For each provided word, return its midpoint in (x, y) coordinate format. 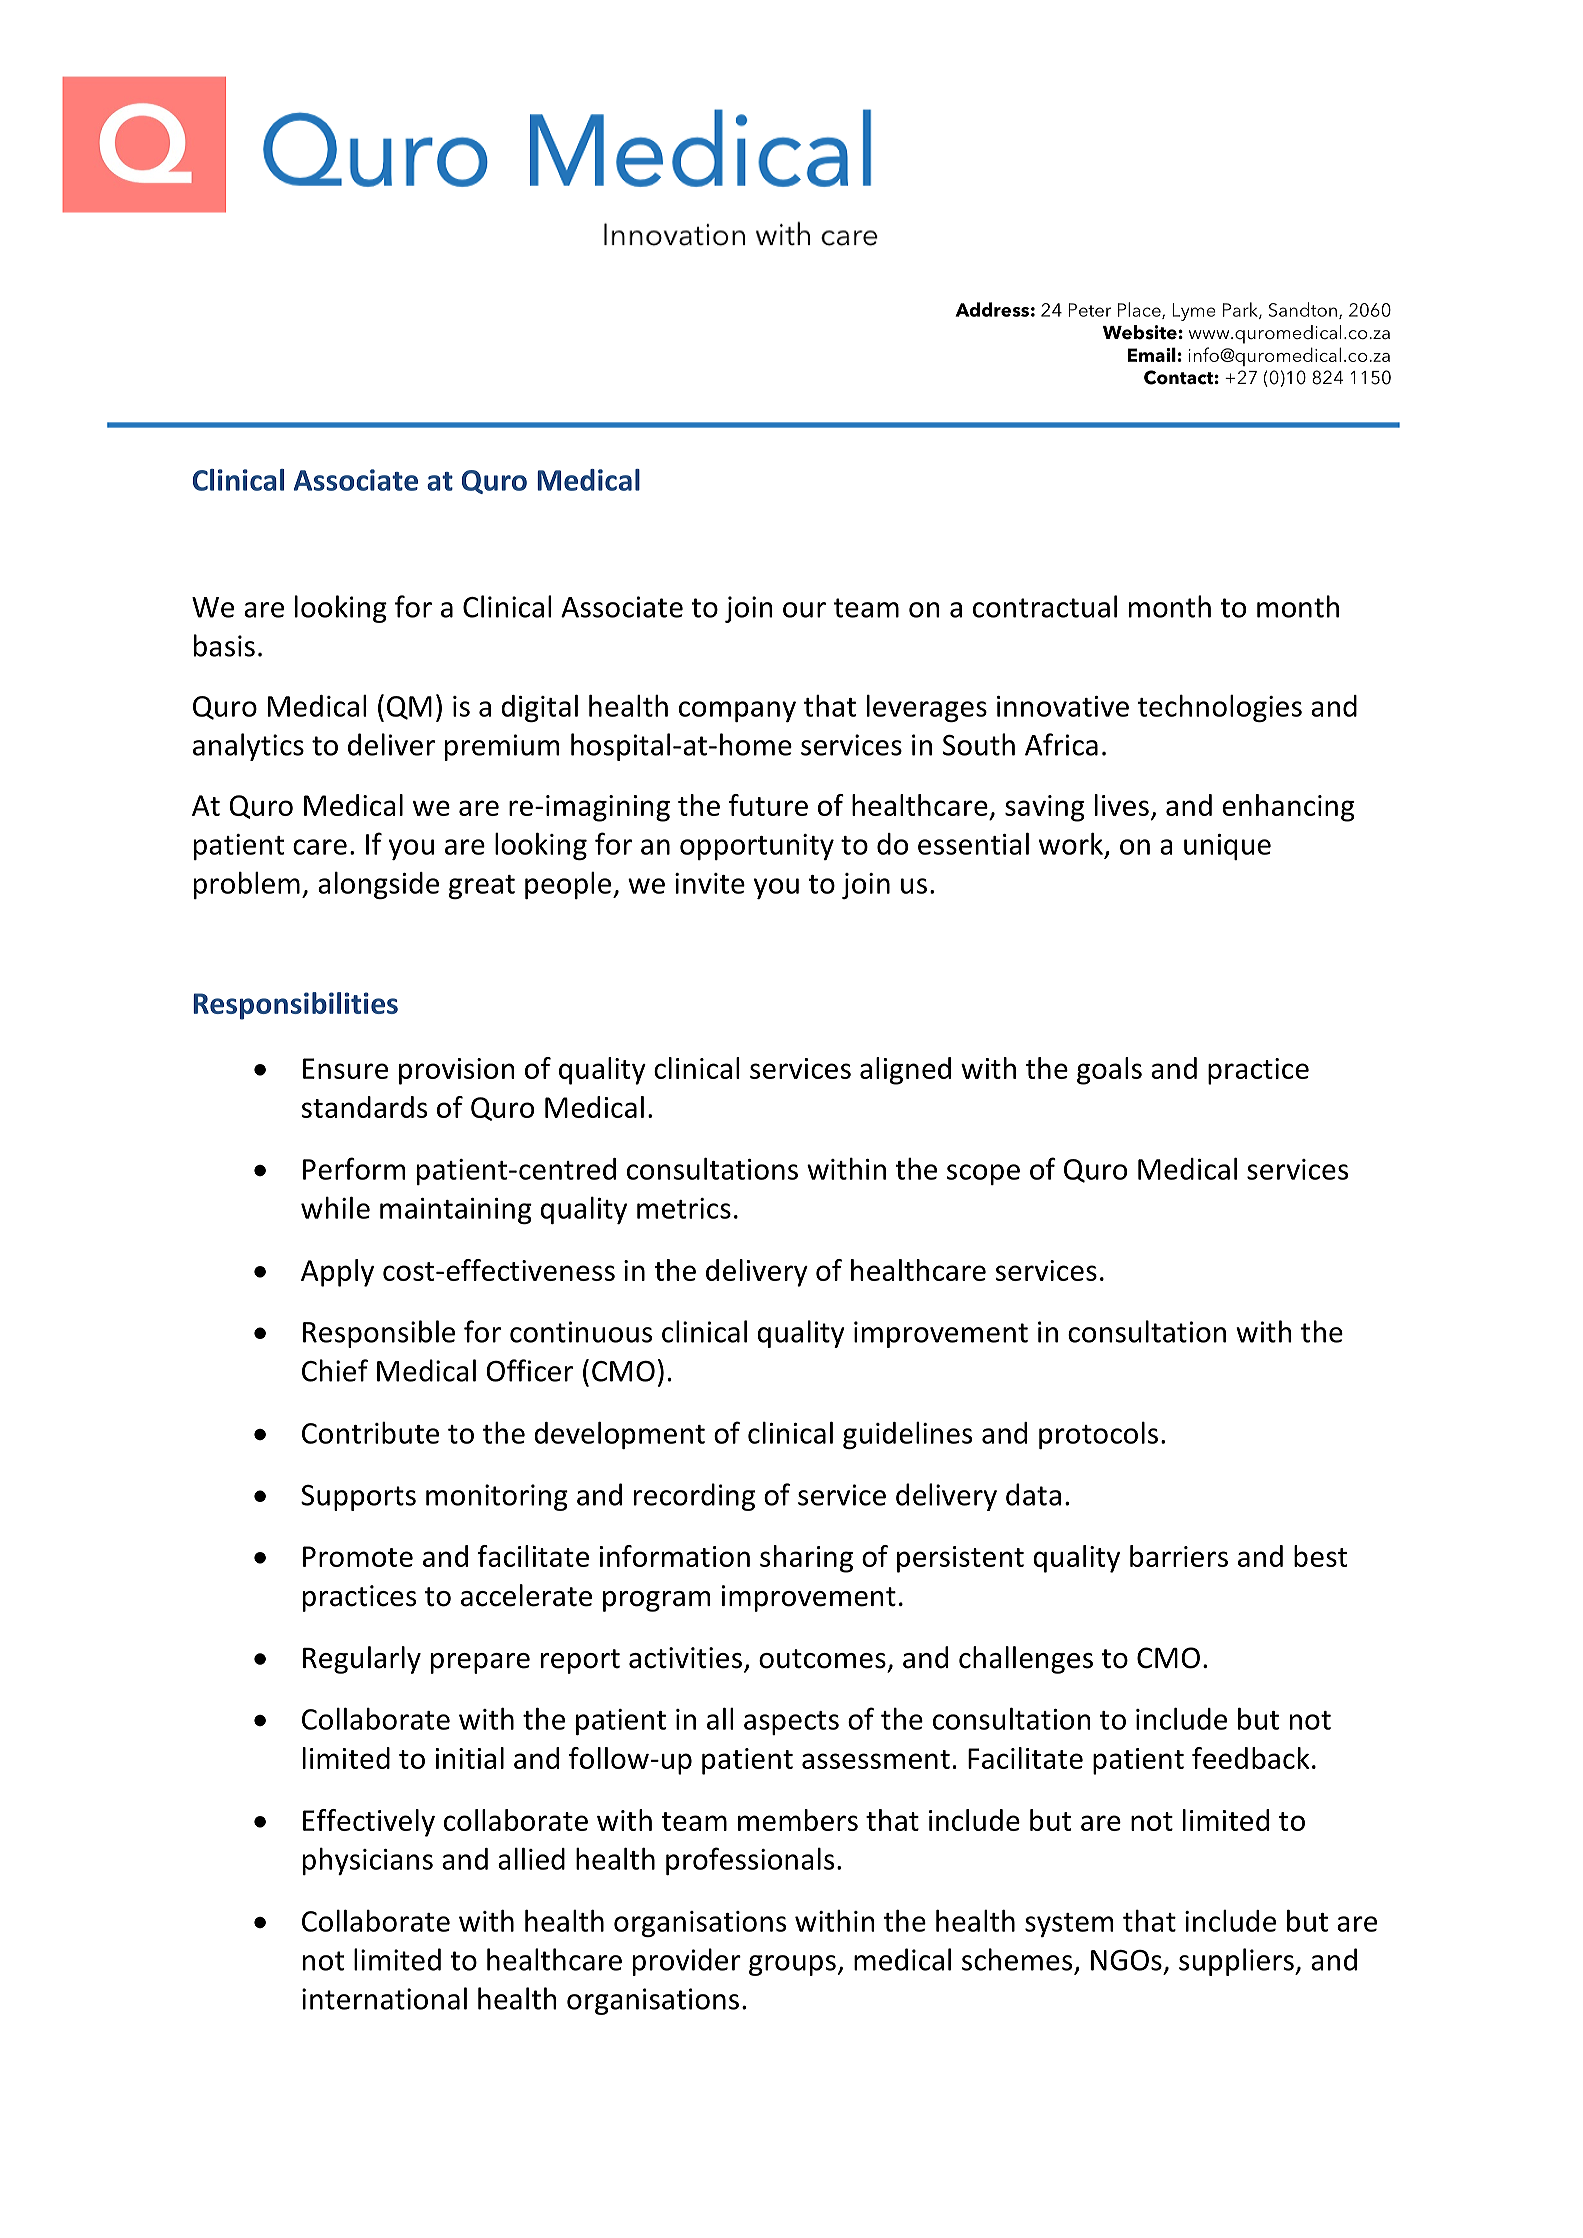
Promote (358, 1556)
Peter (1089, 310)
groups (792, 1965)
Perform (354, 1168)
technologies (1220, 708)
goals (1109, 1071)
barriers (1179, 1556)
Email (1152, 354)
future (768, 805)
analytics (248, 747)
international (384, 1998)
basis (224, 645)
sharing (806, 1559)
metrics (684, 1208)
